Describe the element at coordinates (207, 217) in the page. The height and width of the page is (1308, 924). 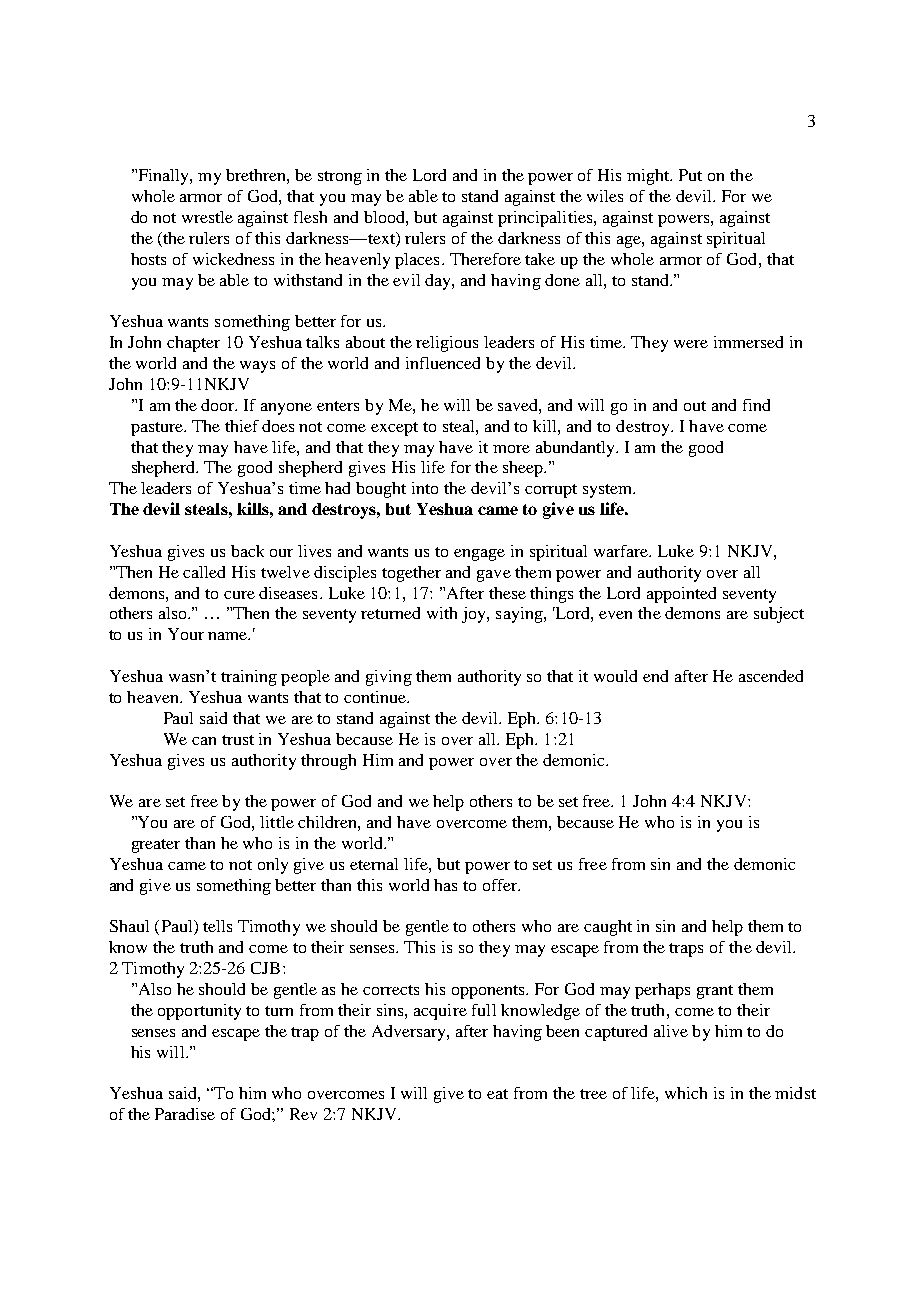
I see `wrestle` at that location.
